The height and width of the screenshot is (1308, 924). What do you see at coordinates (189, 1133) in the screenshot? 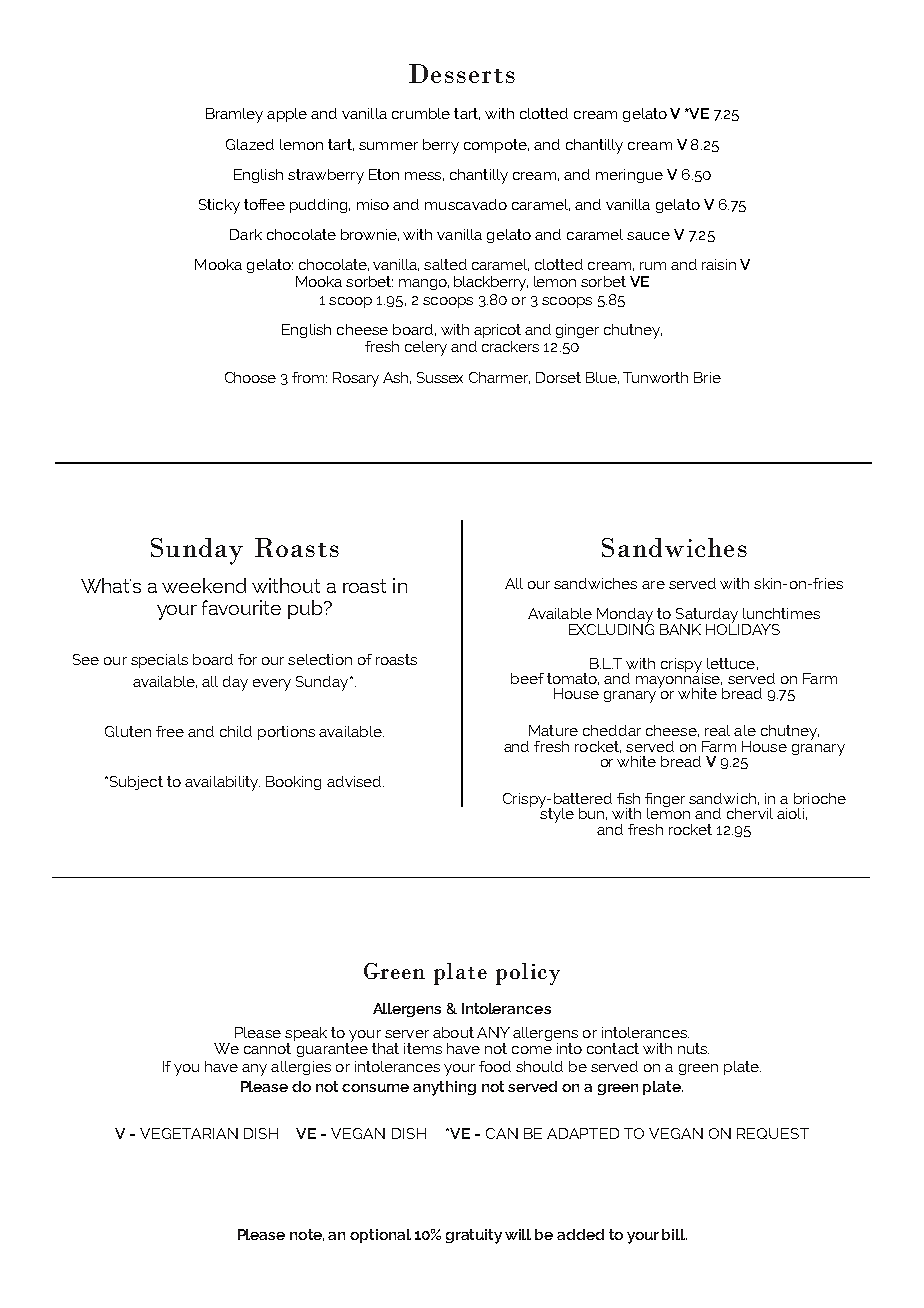
I see `VEGETARIAN` at bounding box center [189, 1133].
